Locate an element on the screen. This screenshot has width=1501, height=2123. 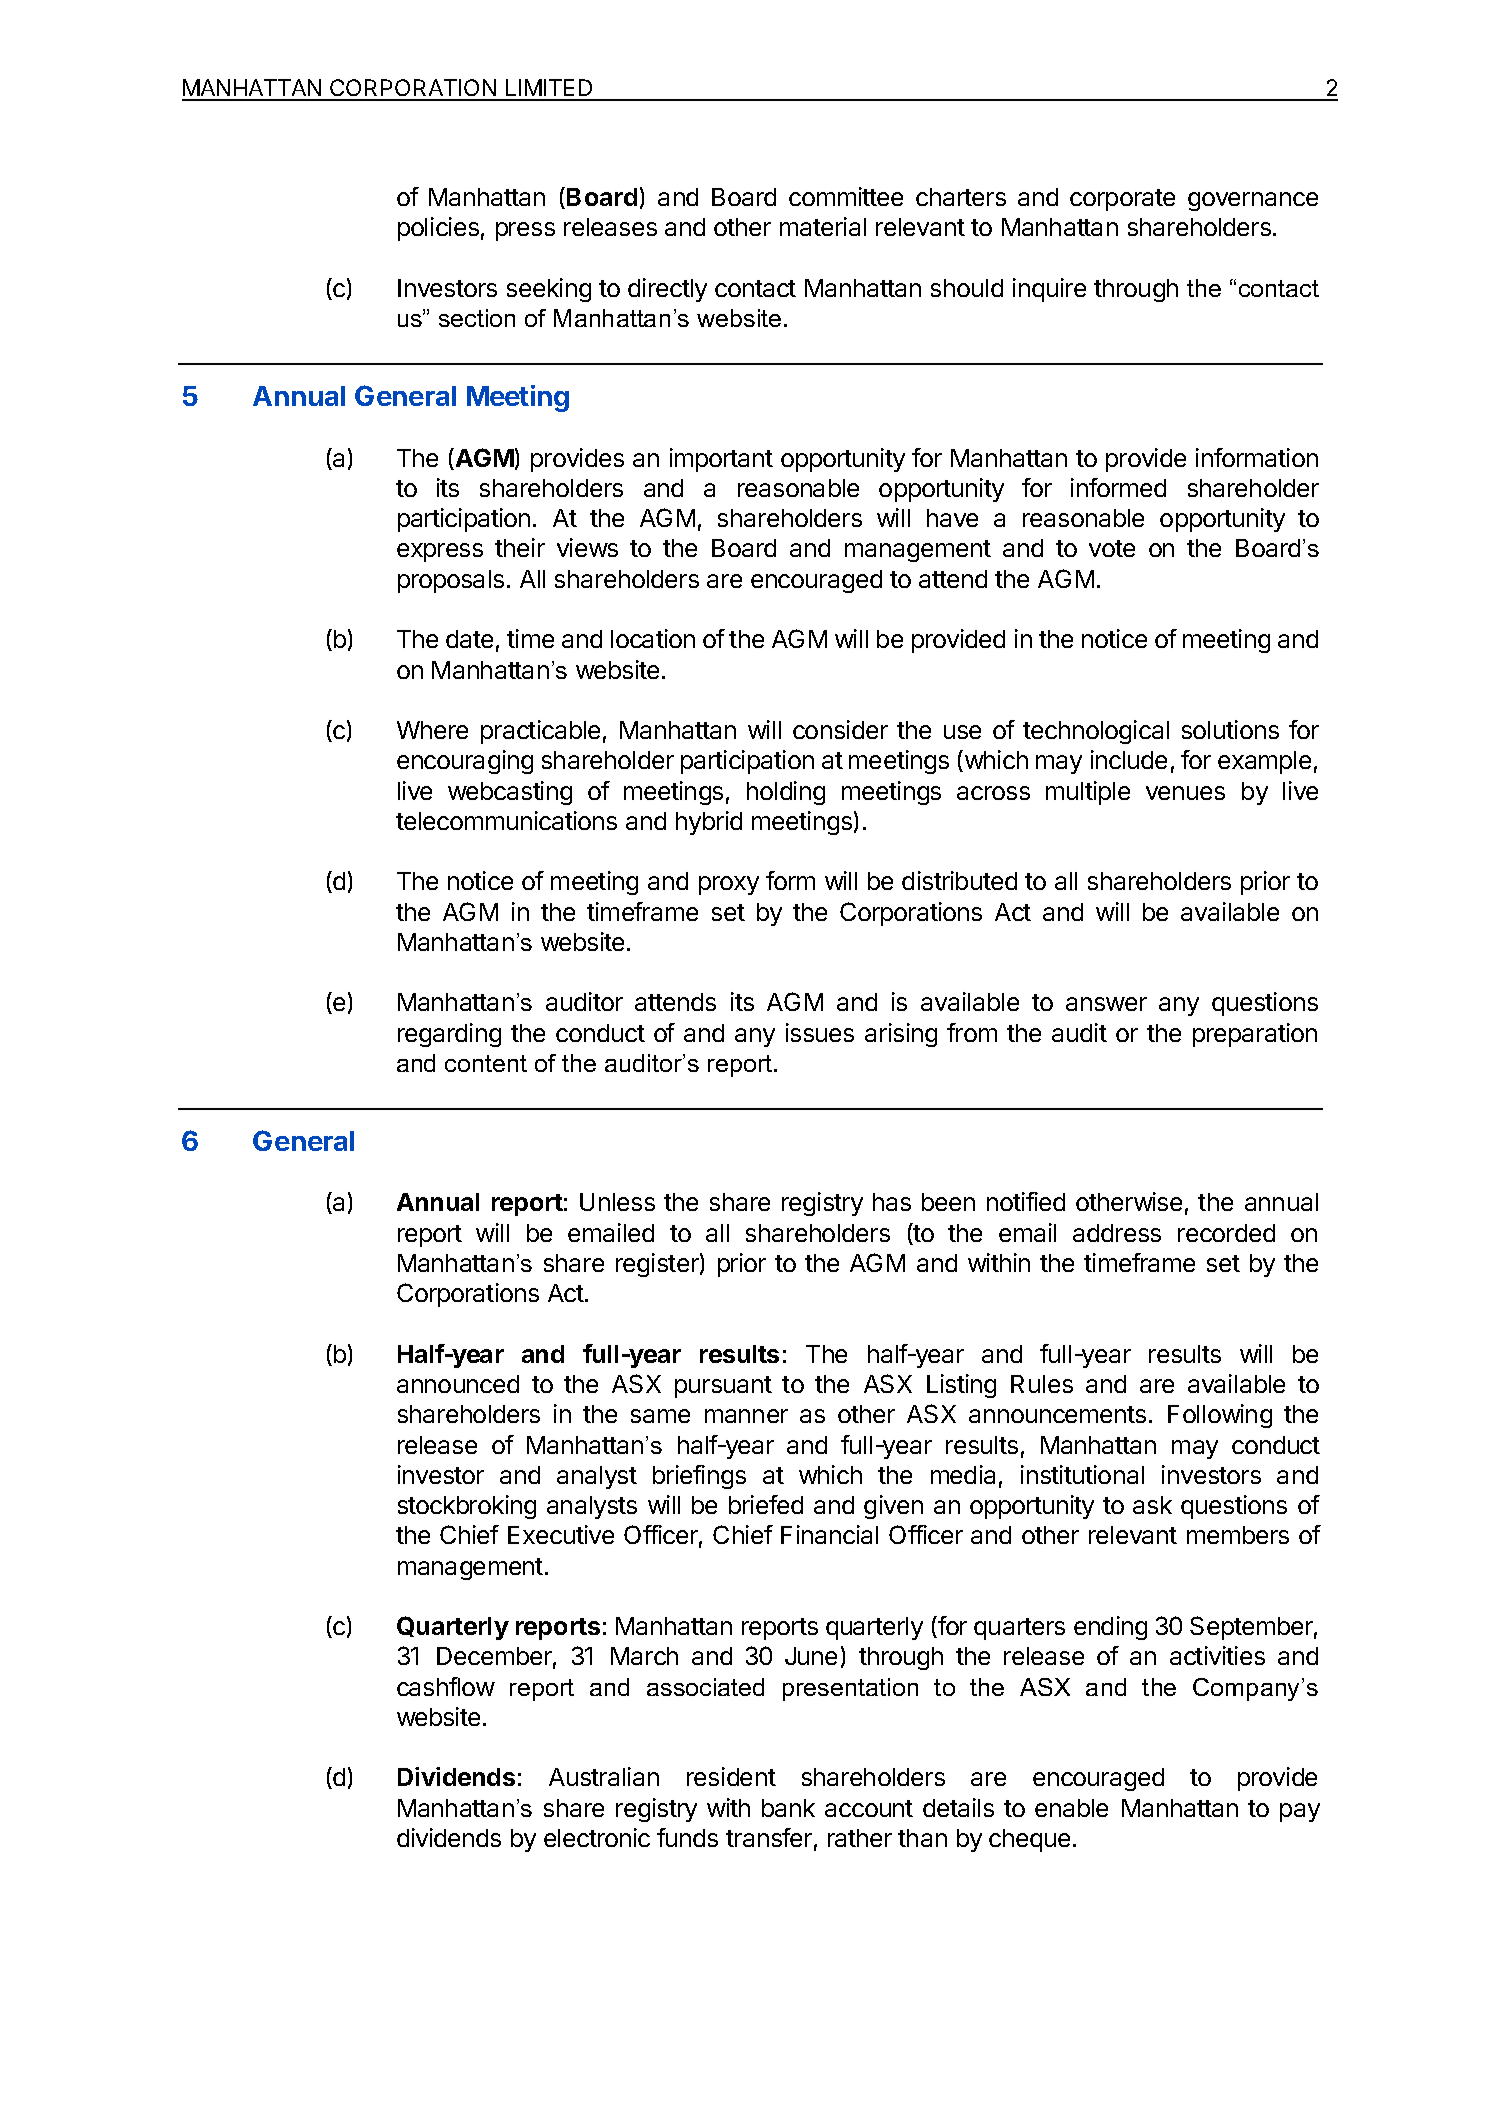
practicable is located at coordinates (540, 732).
